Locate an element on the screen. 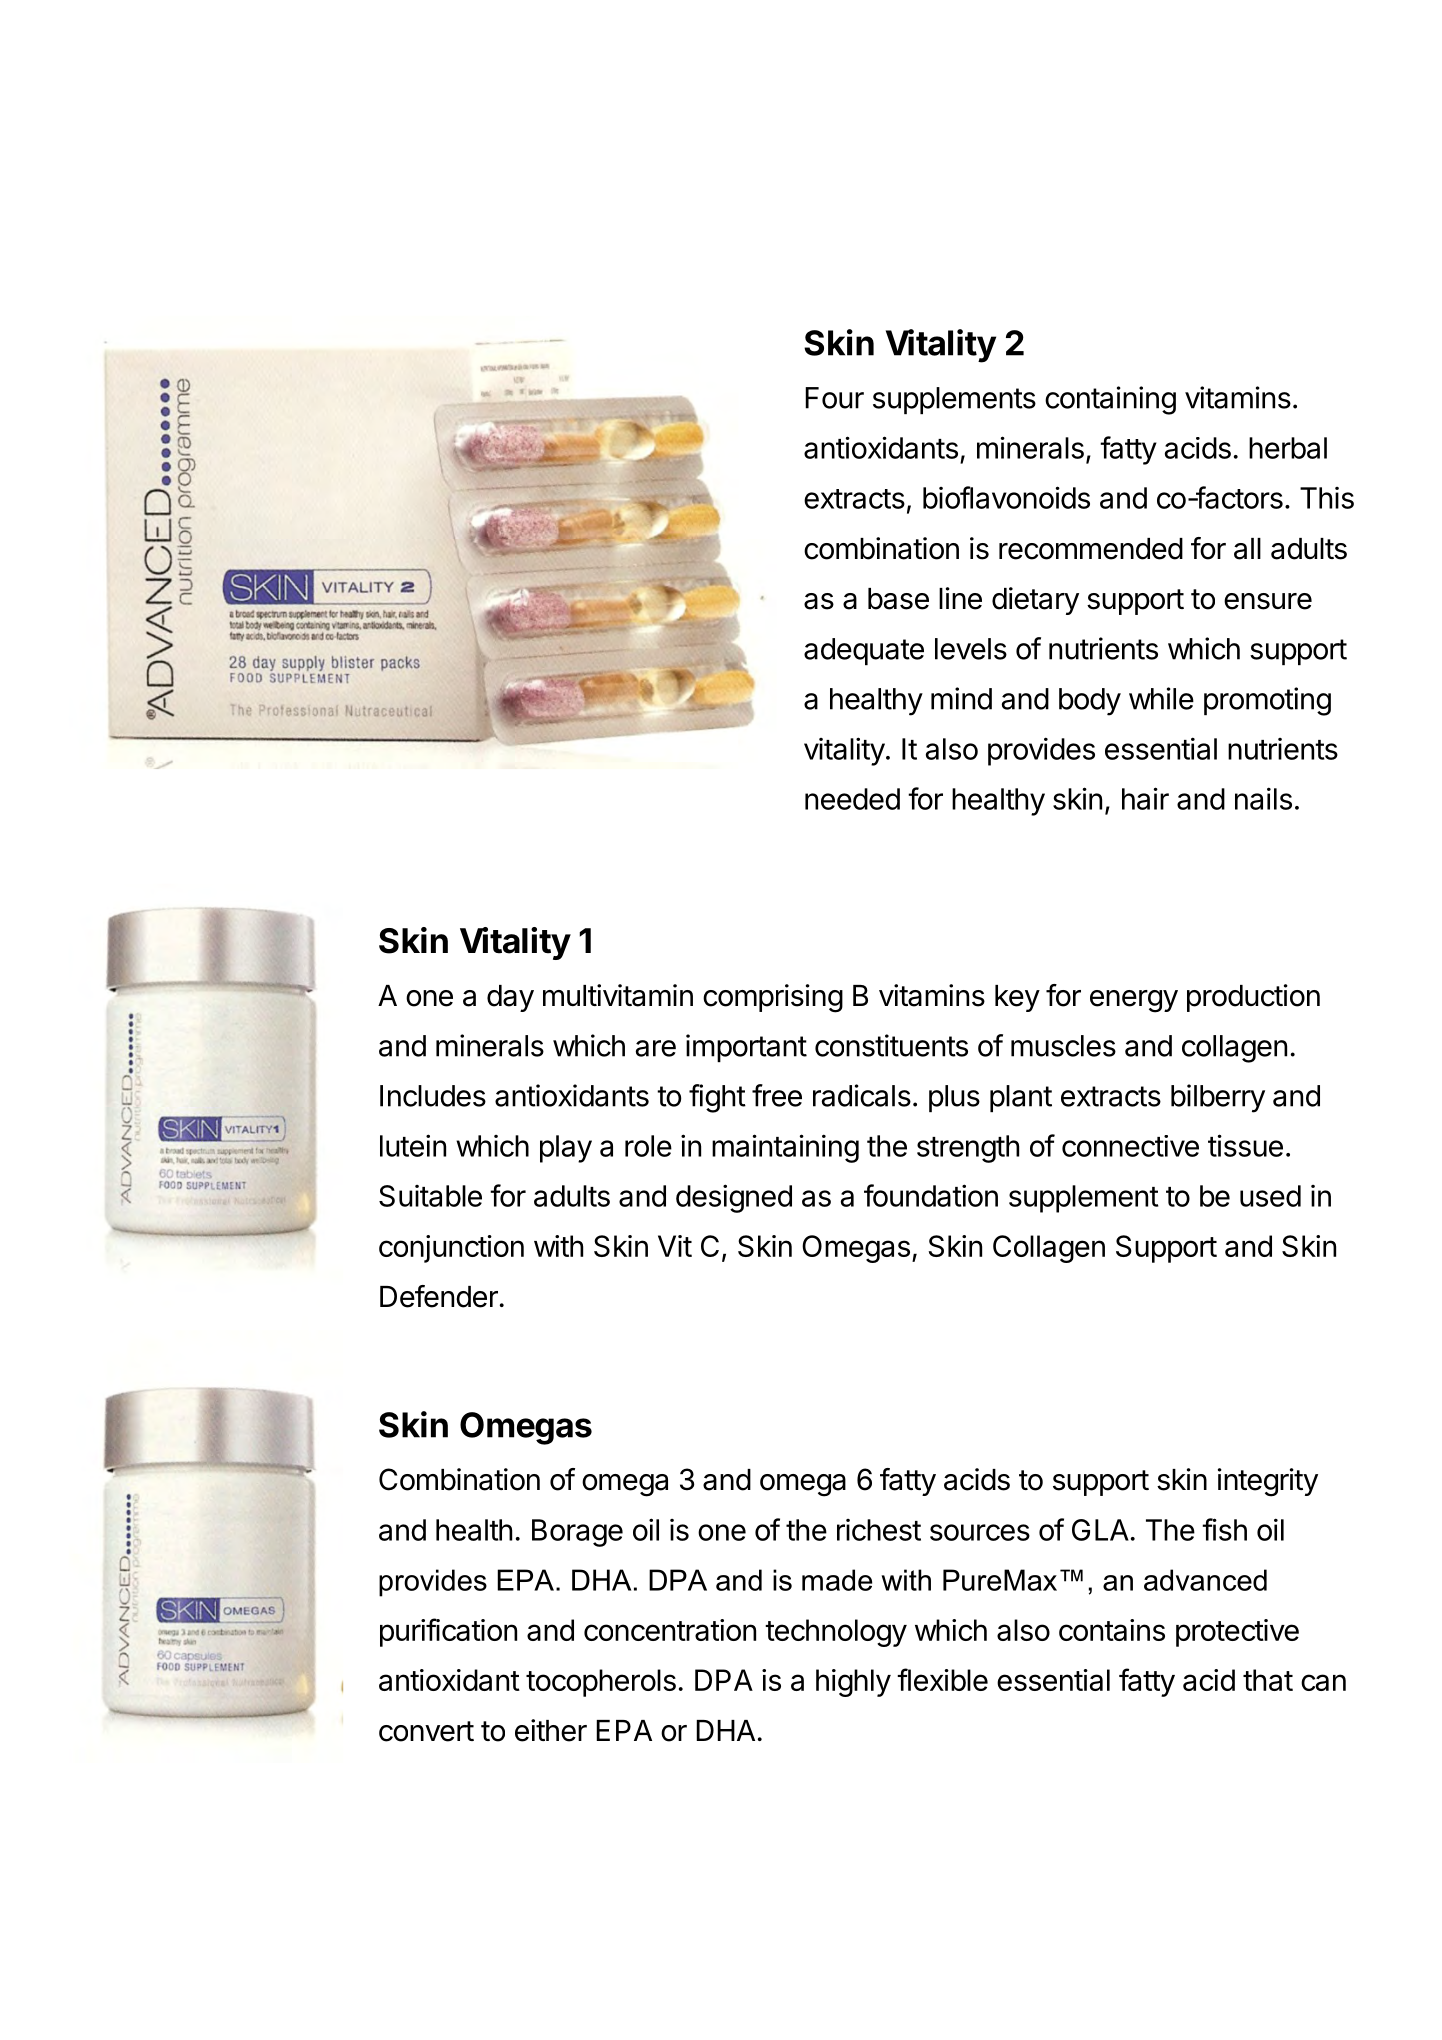 The width and height of the screenshot is (1442, 2040). foundation is located at coordinates (931, 1195).
